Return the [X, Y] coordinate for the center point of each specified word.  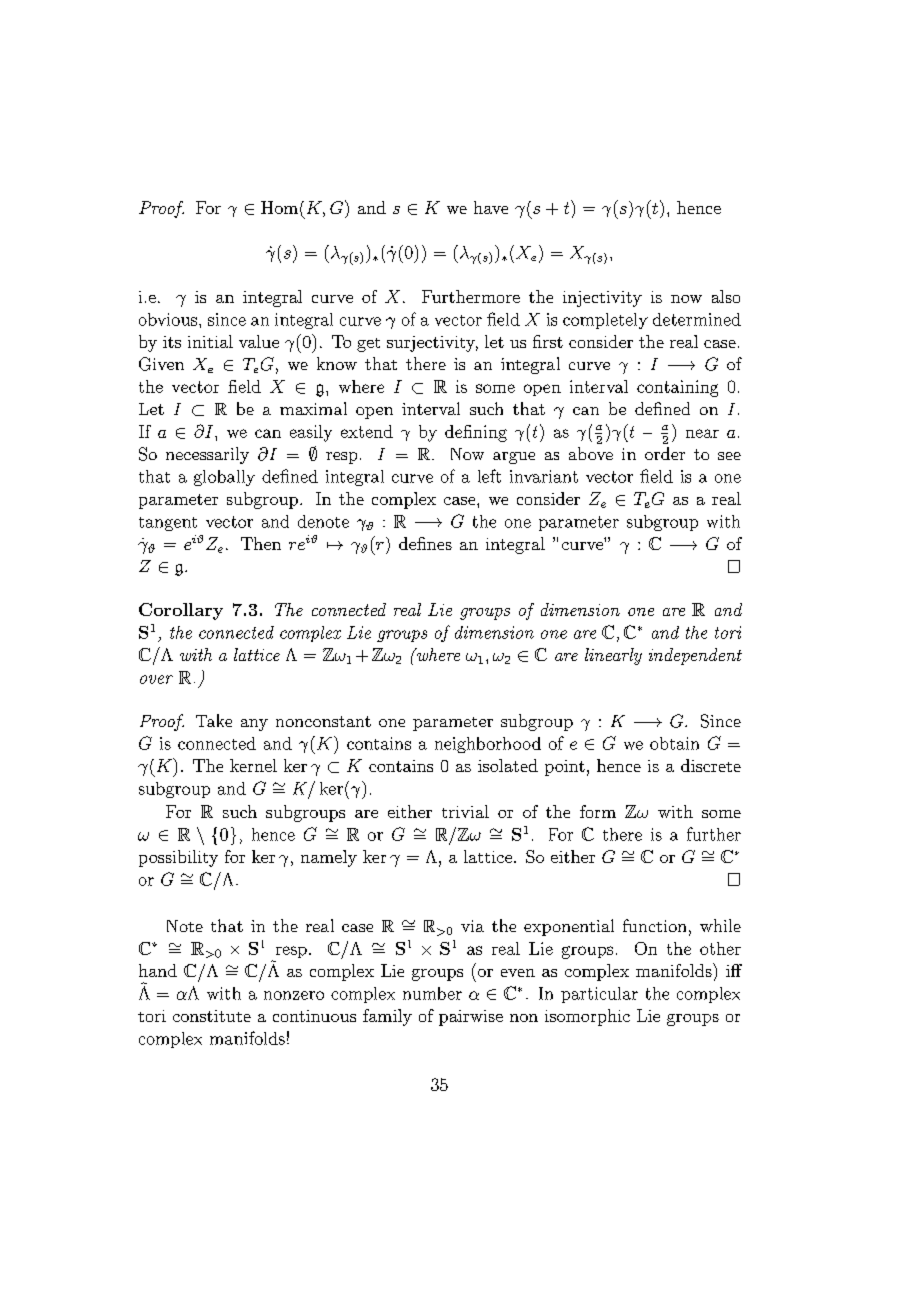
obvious [169, 319]
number [432, 993]
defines [425, 543]
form [598, 811]
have [491, 207]
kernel [253, 765]
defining [476, 433]
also [726, 296]
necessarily [207, 455]
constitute [212, 1016]
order [665, 453]
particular [599, 995]
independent [695, 656]
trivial [465, 811]
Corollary [181, 611]
